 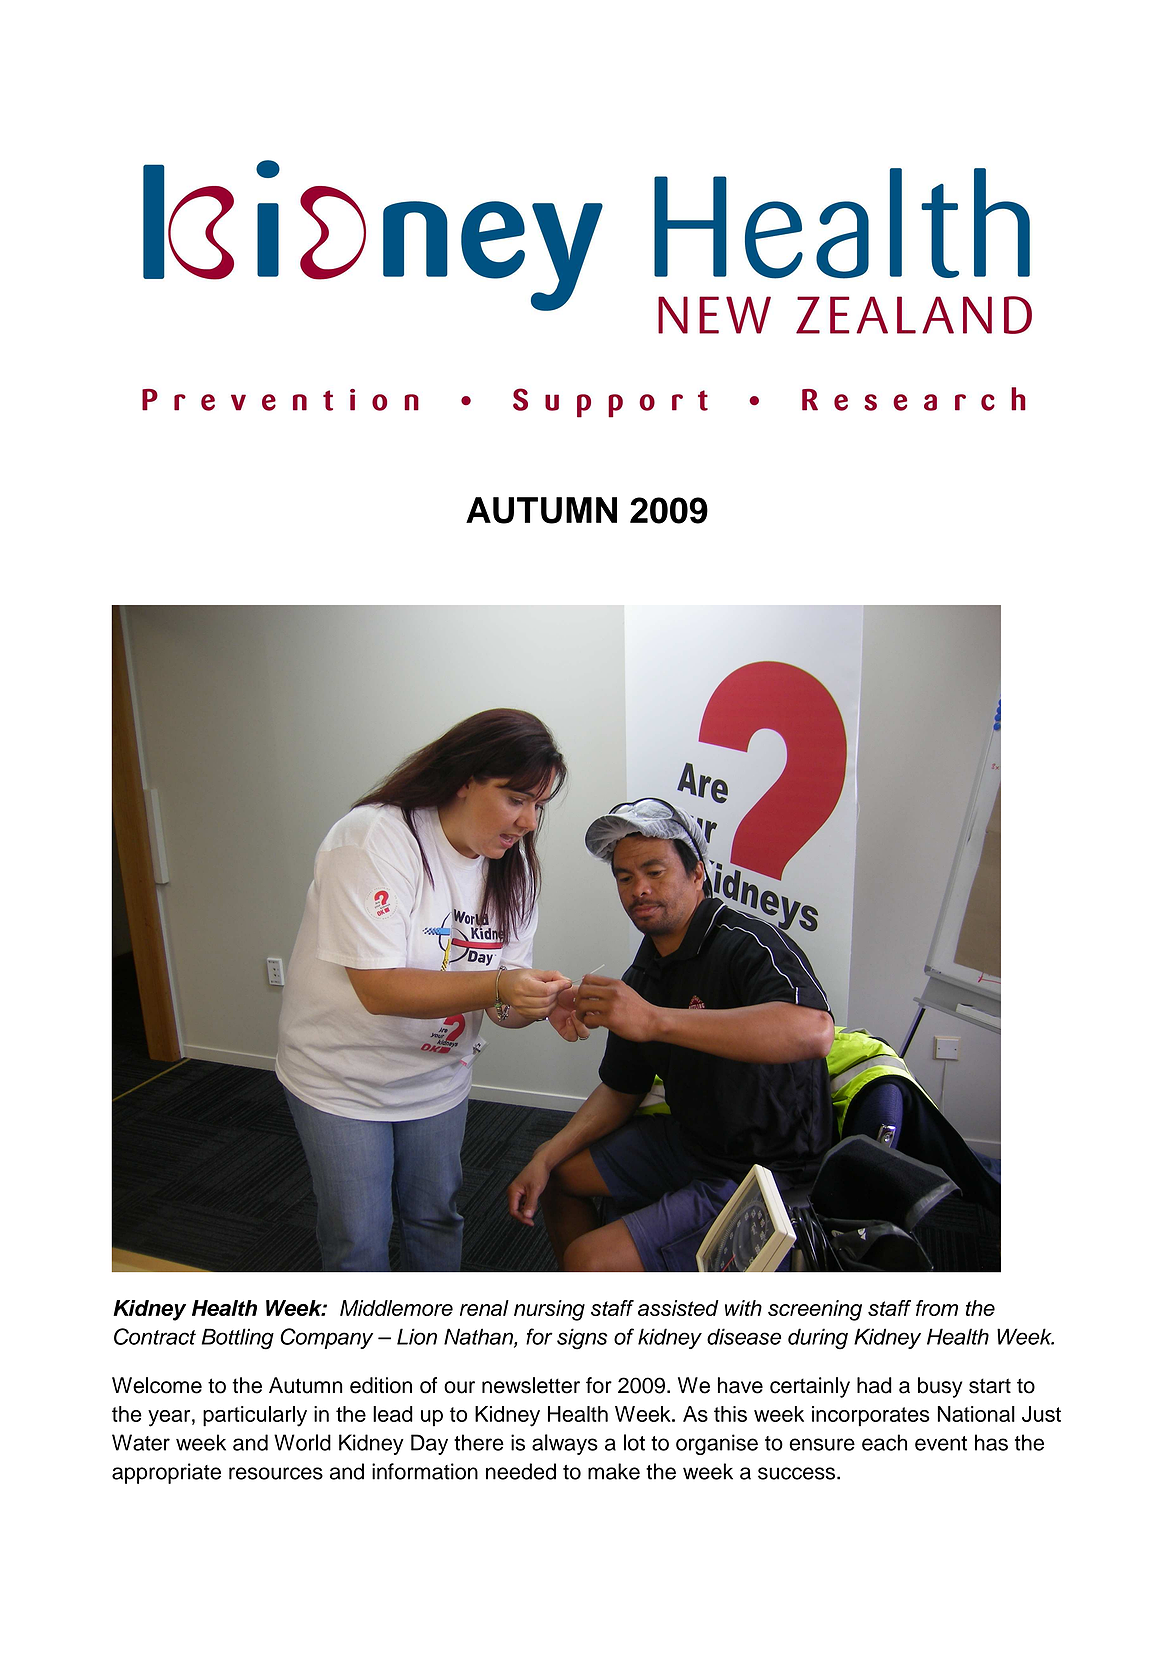 What do you see at coordinates (484, 1308) in the image?
I see `renal` at bounding box center [484, 1308].
